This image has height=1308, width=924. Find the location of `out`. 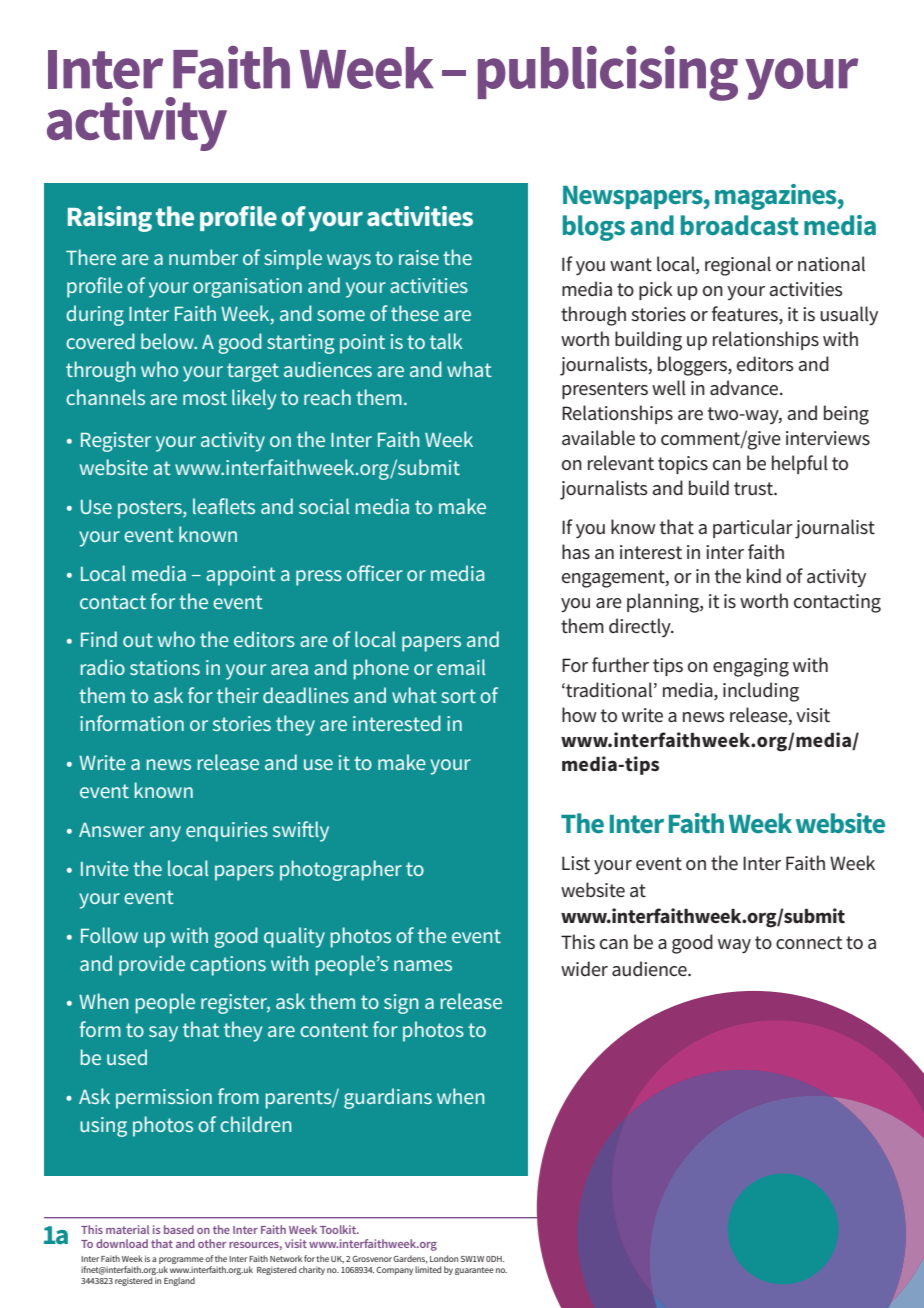

out is located at coordinates (138, 640).
